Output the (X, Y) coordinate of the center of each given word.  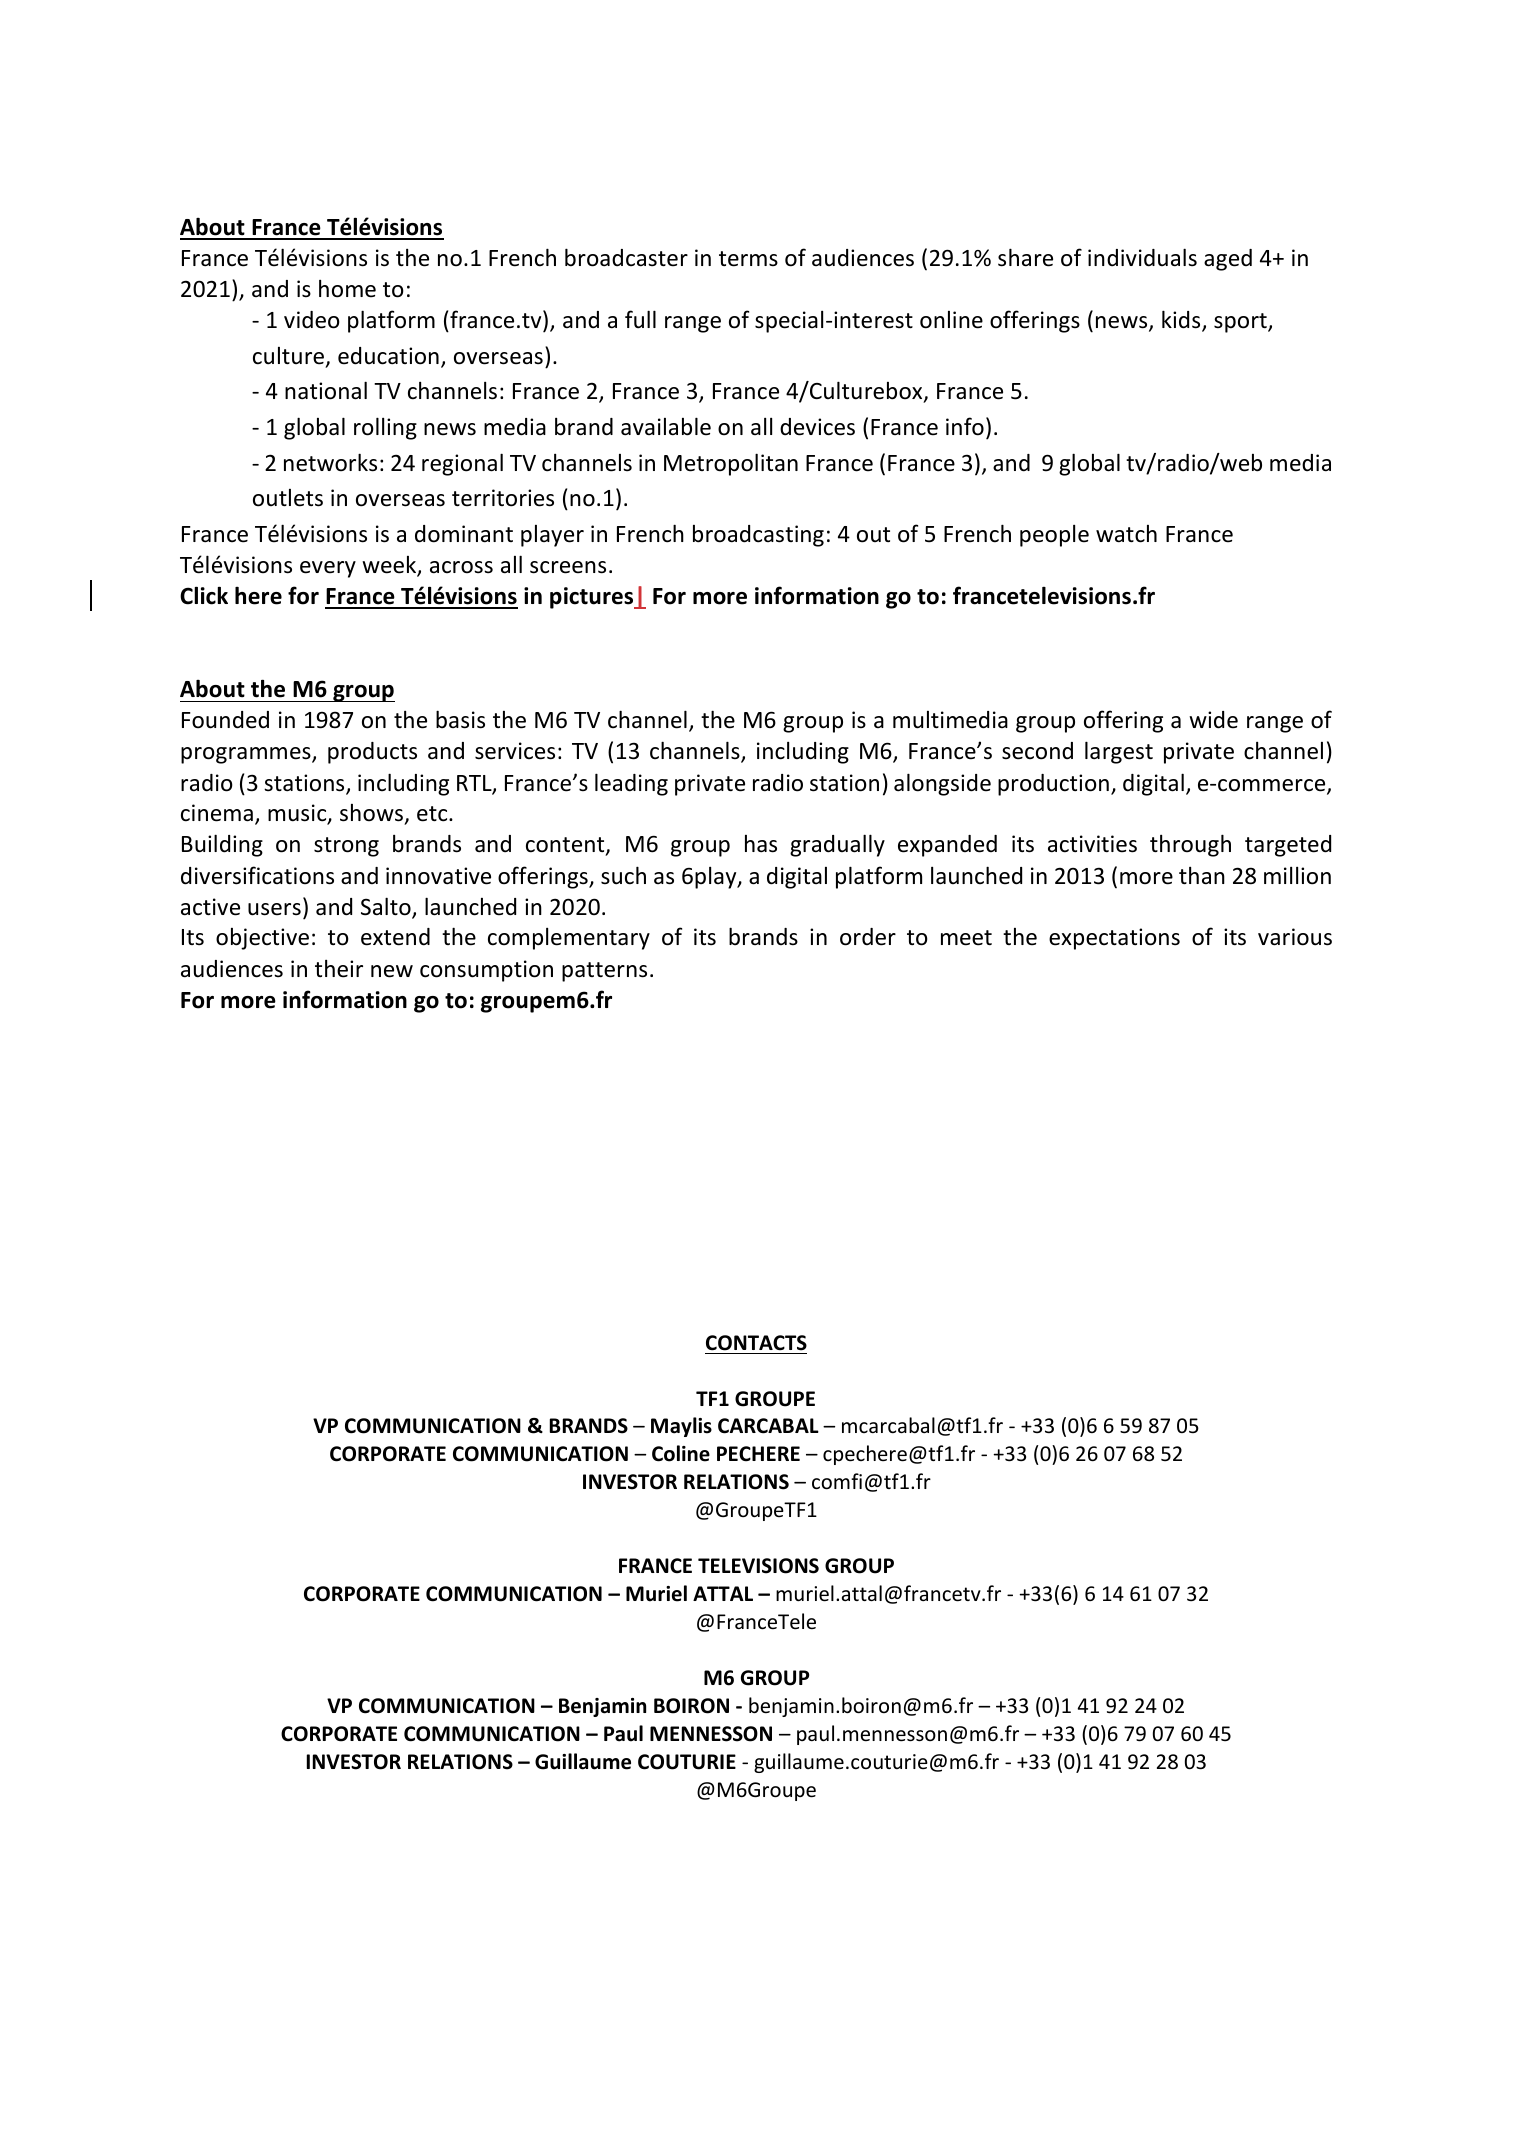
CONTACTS (756, 1343)
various (1295, 937)
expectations (1114, 939)
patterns (604, 972)
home (347, 289)
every (328, 569)
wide (1213, 720)
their (339, 969)
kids (1182, 320)
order (868, 937)
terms (748, 259)
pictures (593, 598)
